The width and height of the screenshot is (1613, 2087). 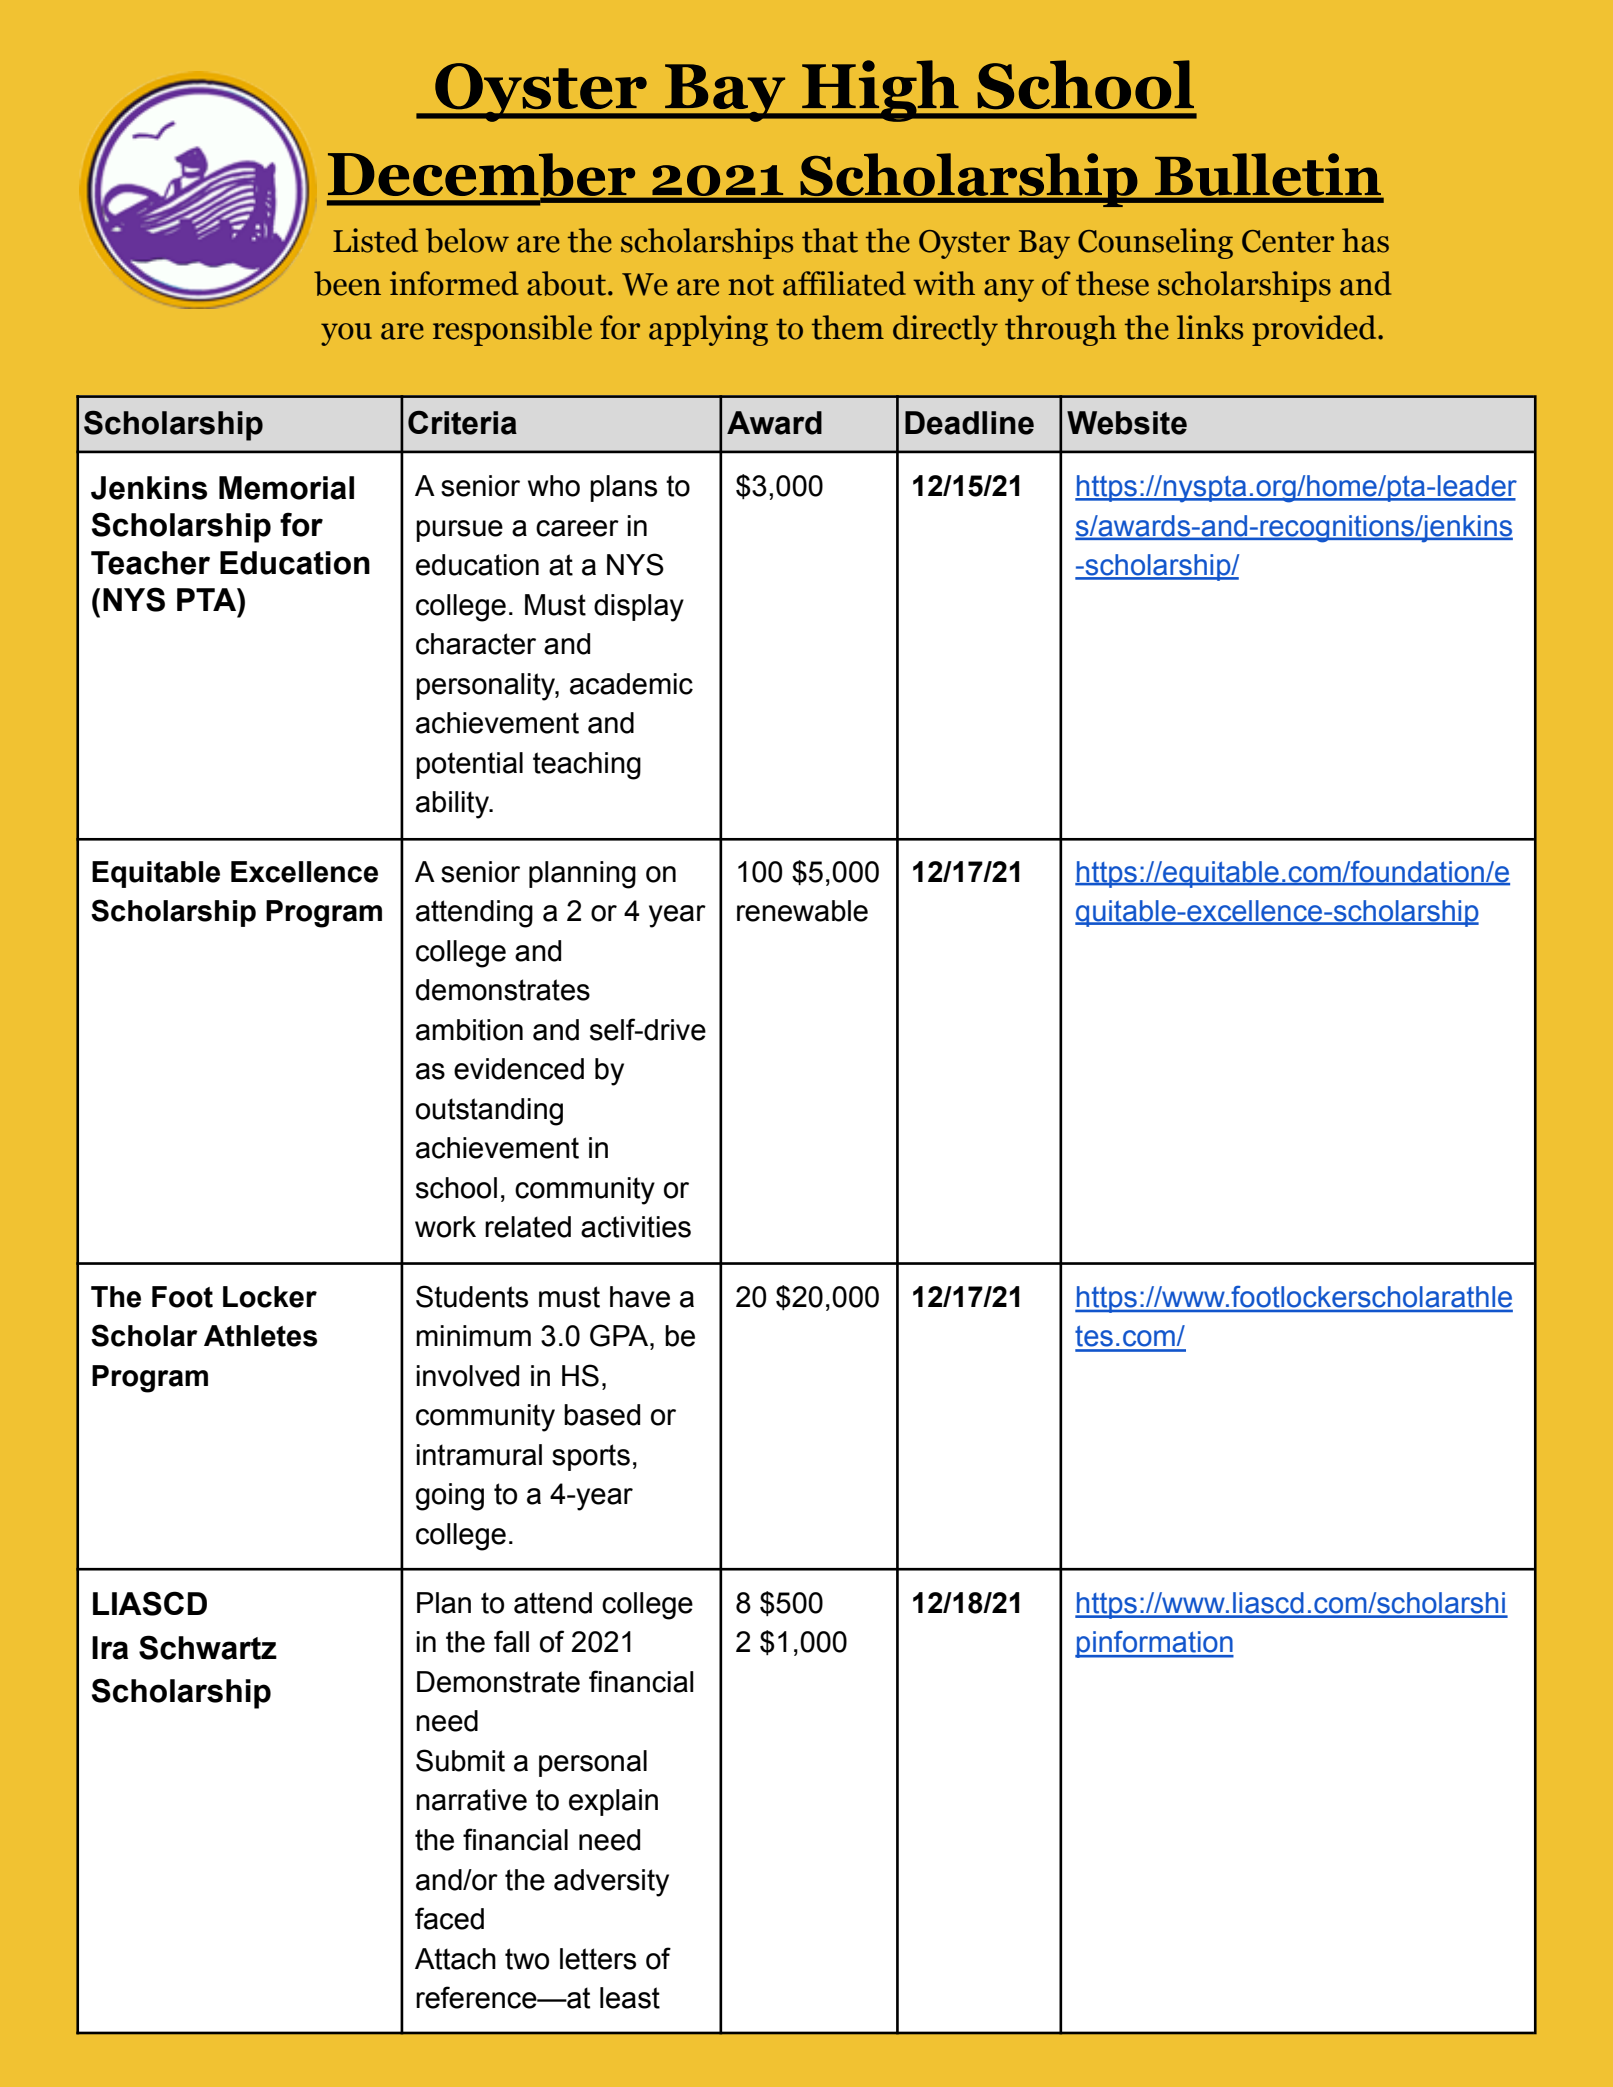 I want to click on sports, so click(x=591, y=1457).
